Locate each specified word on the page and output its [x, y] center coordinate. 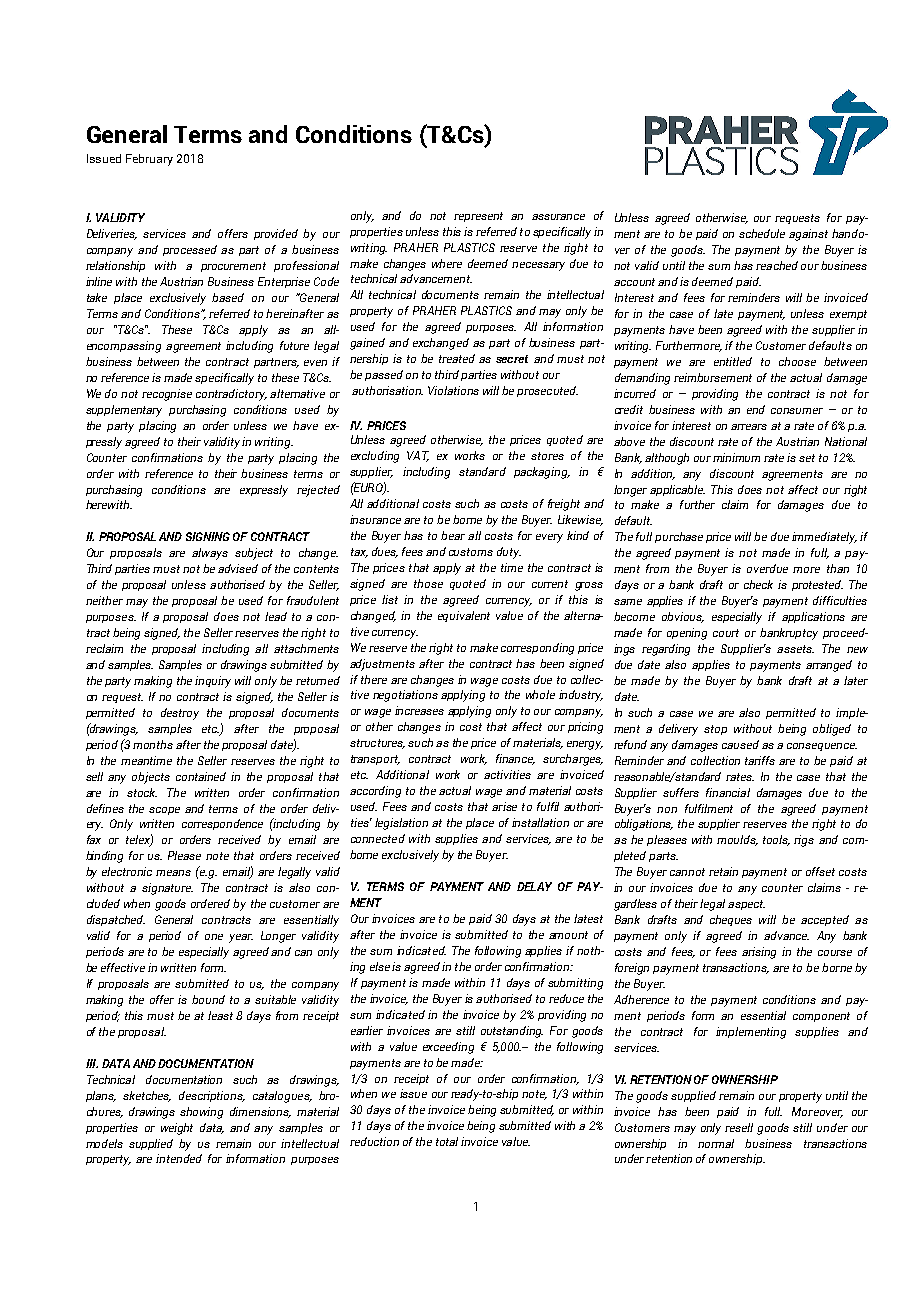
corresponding [537, 649]
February [149, 160]
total [447, 1141]
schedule [762, 233]
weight [177, 1129]
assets [795, 649]
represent [478, 217]
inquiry [213, 682]
